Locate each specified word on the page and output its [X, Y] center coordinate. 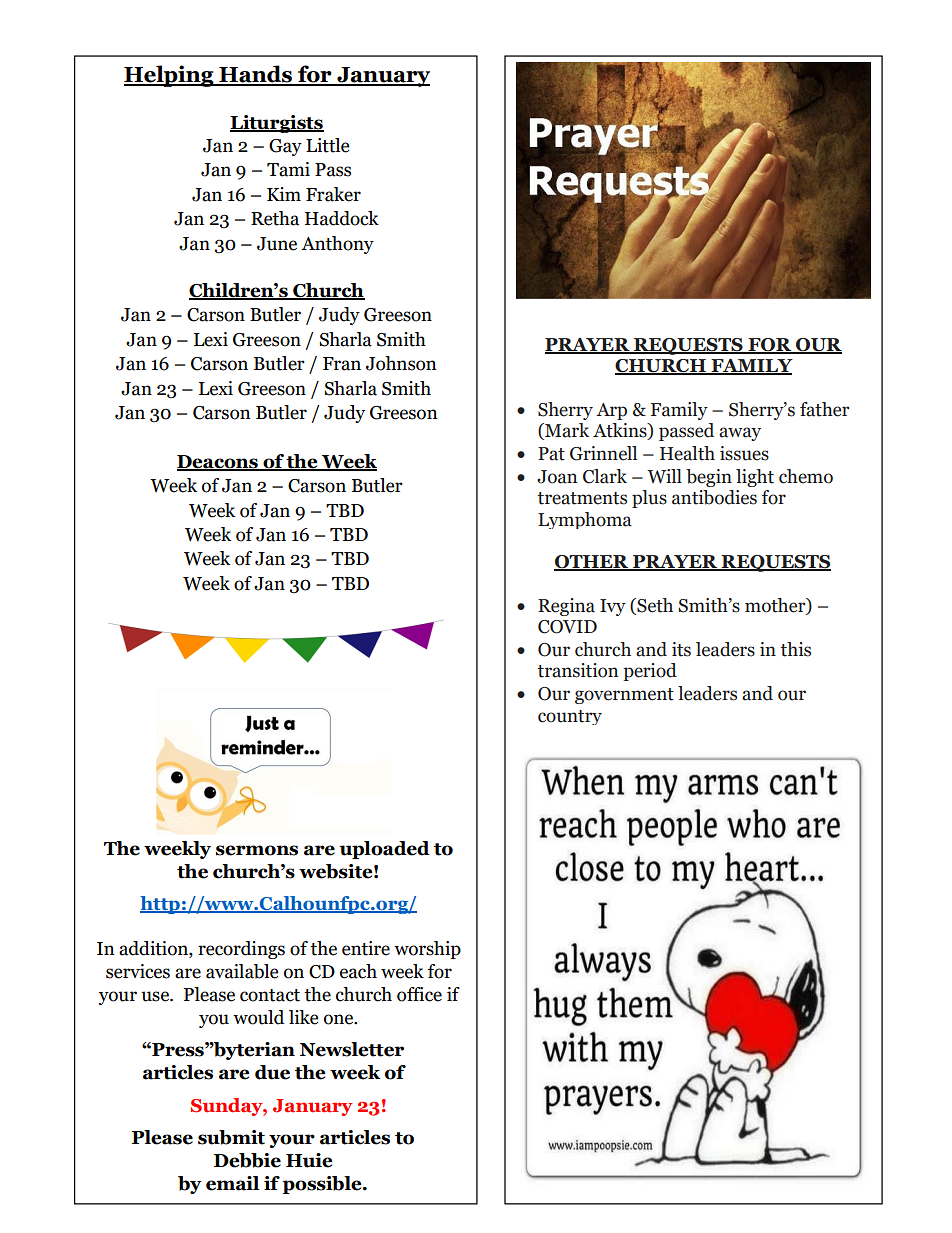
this [795, 649]
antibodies [714, 497]
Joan [557, 477]
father [824, 409]
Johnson [401, 363]
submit [231, 1137]
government [624, 696]
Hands [255, 75]
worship [427, 950]
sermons [257, 850]
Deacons [218, 463]
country [570, 717]
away [740, 434]
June [277, 244]
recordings [241, 950]
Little [327, 145]
